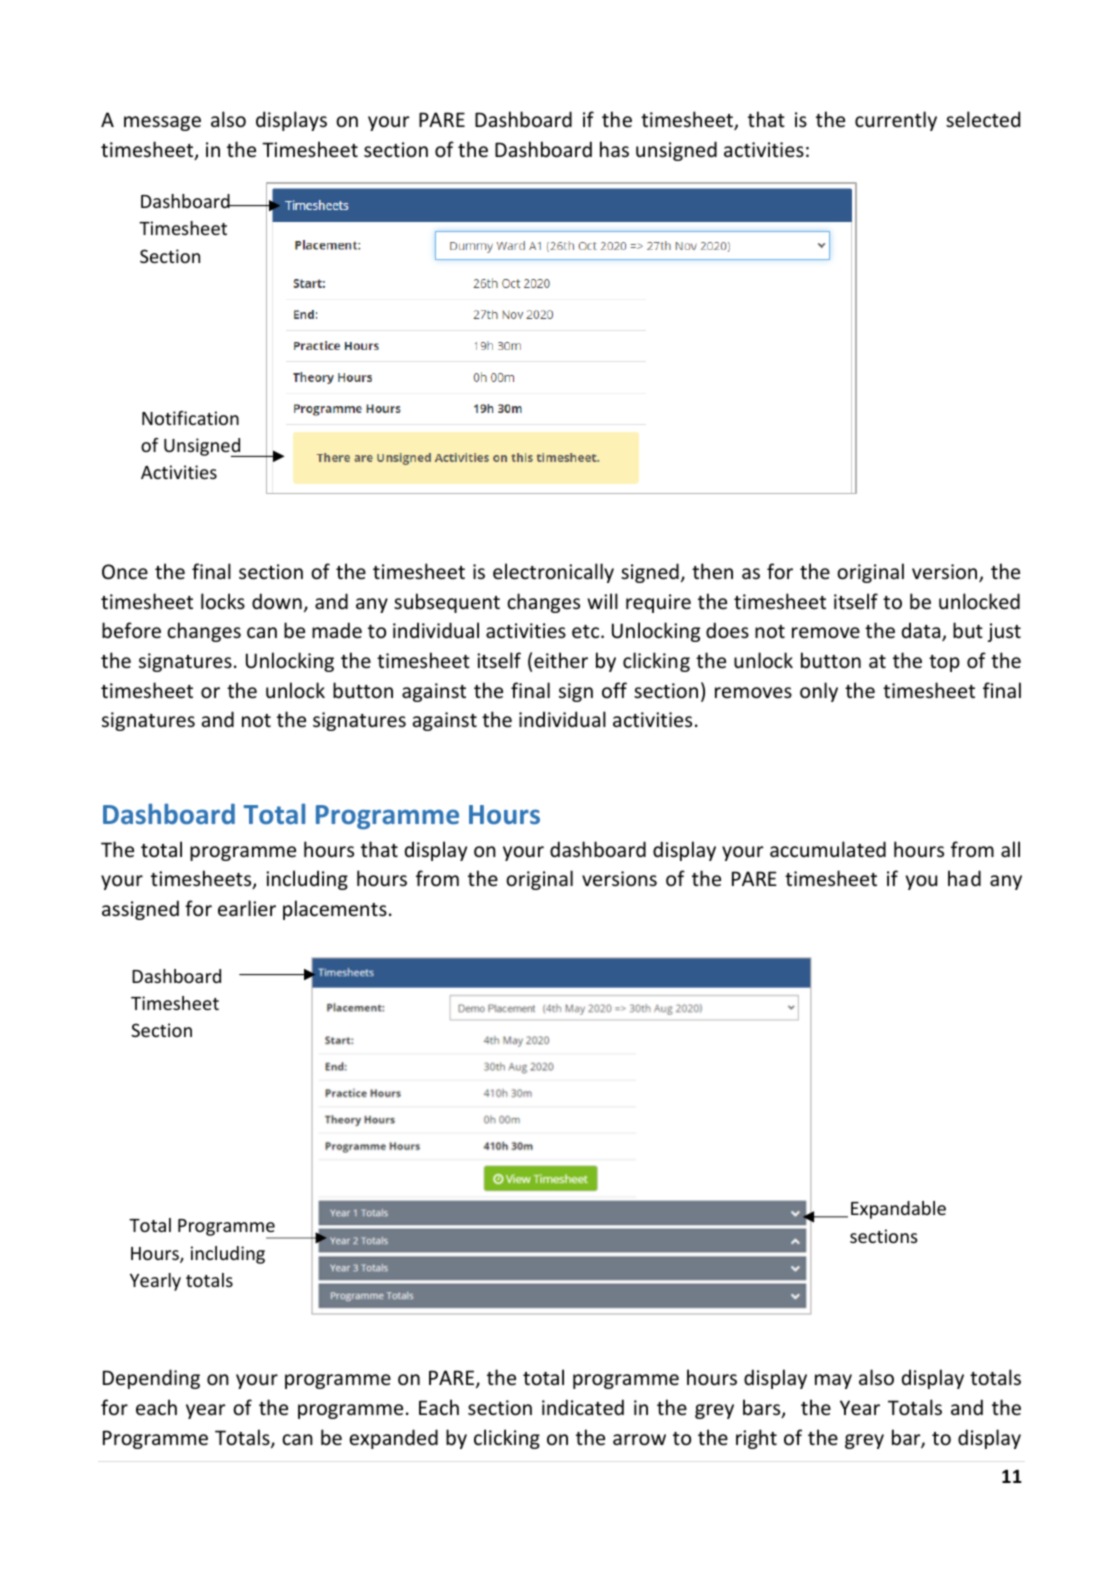 Image resolution: width=1118 pixels, height=1581 pixels. What do you see at coordinates (896, 121) in the screenshot?
I see `currently` at bounding box center [896, 121].
